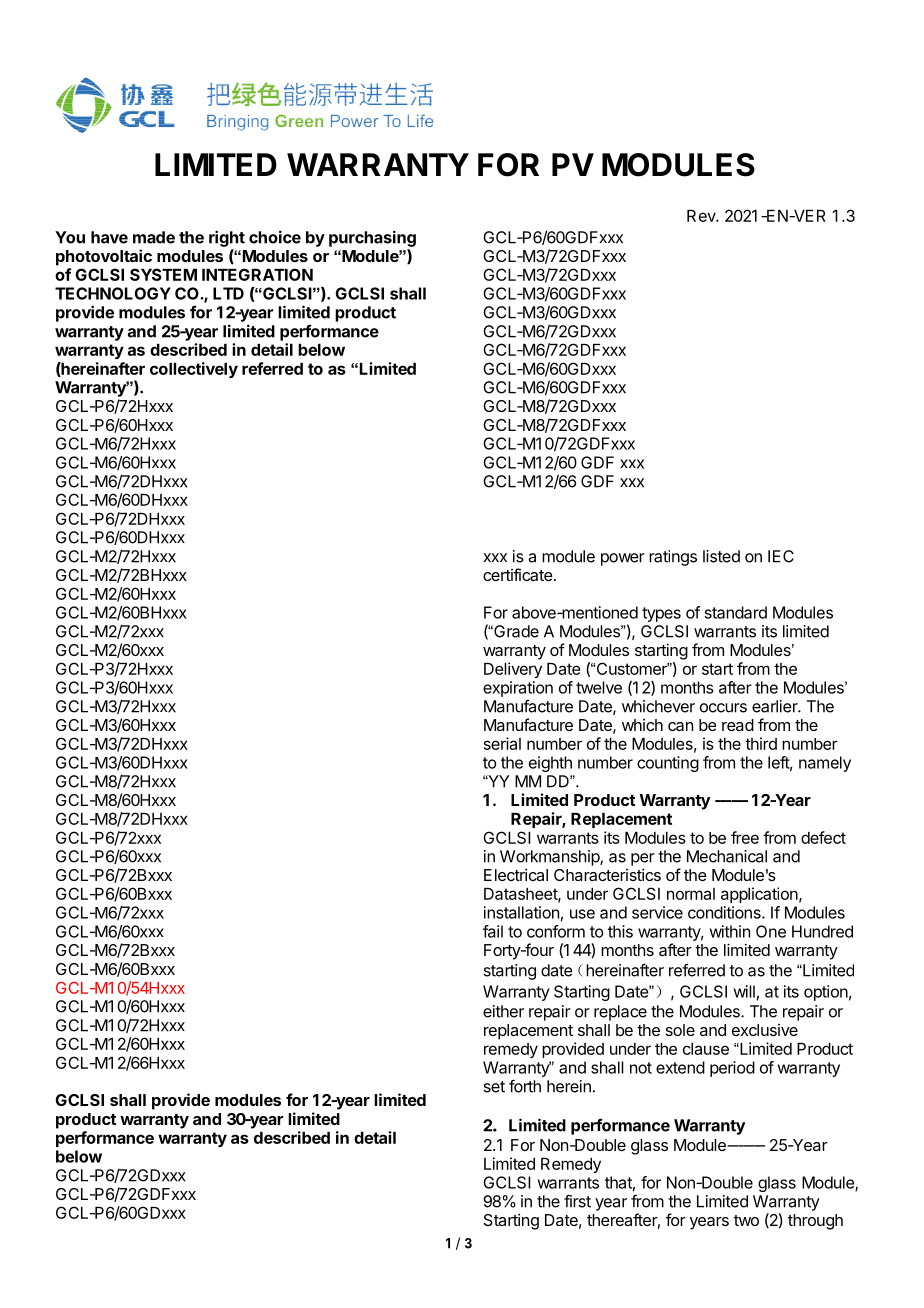  Describe the element at coordinates (494, 1087) in the image. I see `set` at that location.
